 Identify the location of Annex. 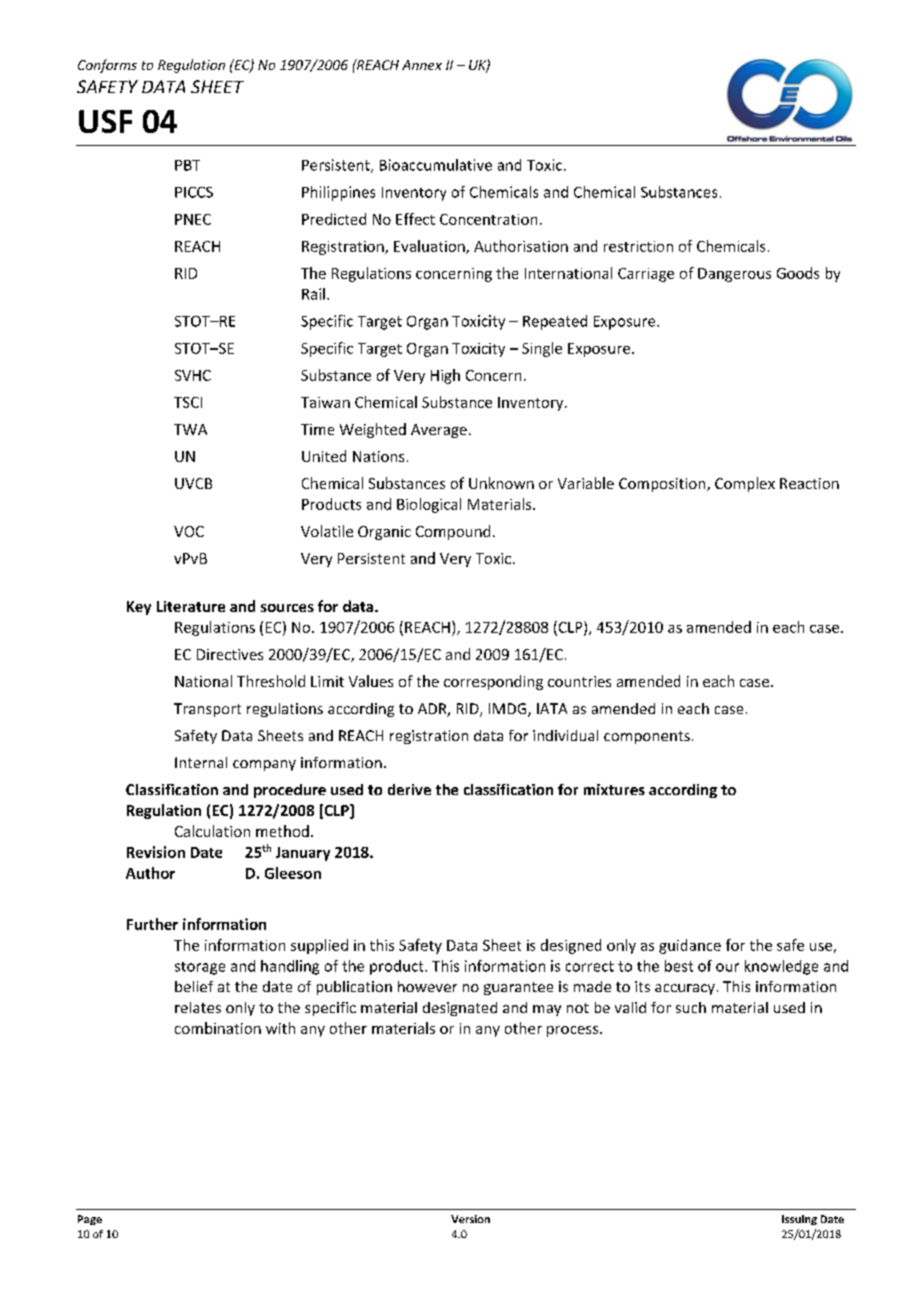
(422, 65).
